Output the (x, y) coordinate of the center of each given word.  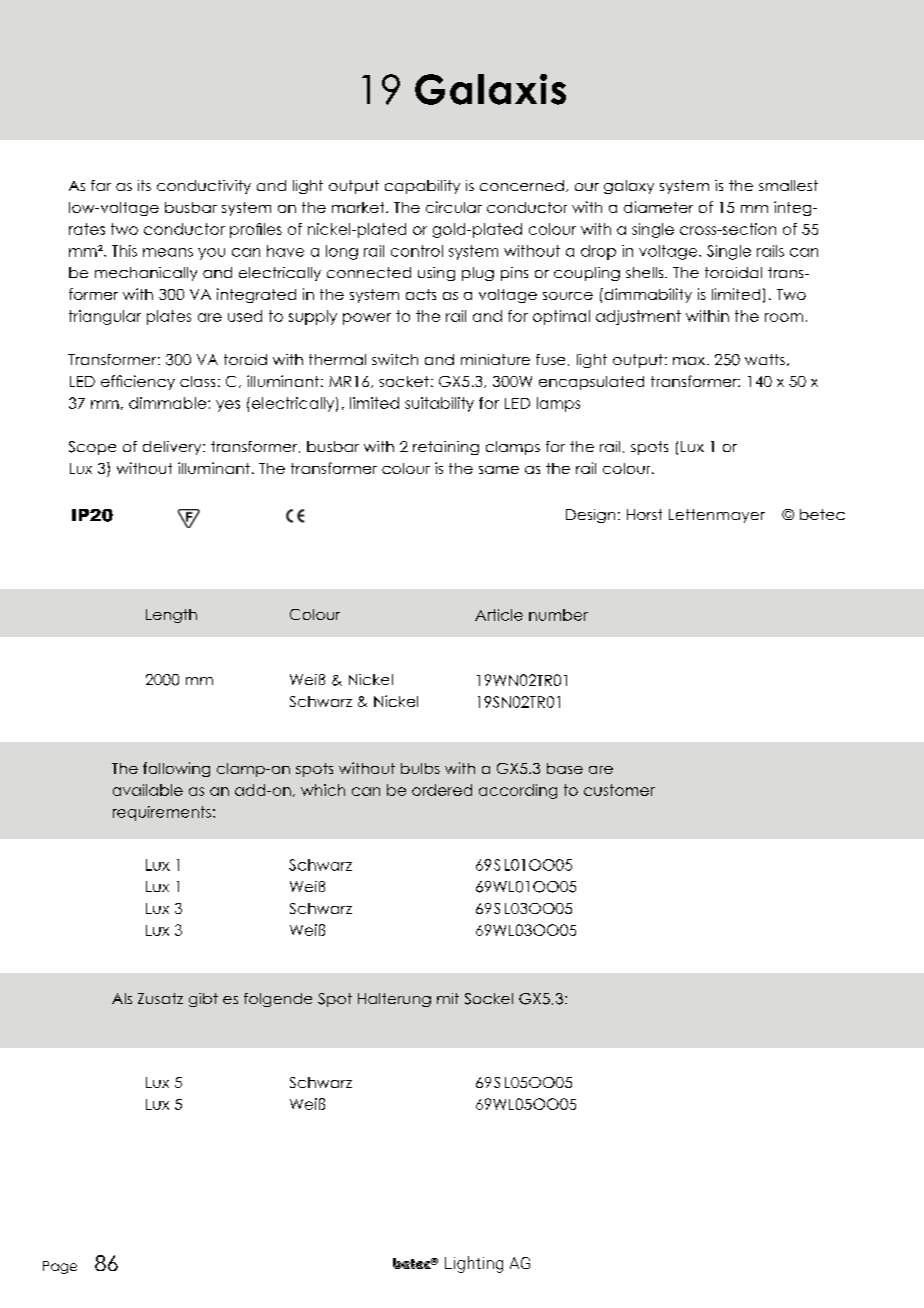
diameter (658, 207)
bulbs (420, 768)
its (144, 185)
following (176, 769)
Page (60, 1267)
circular (454, 207)
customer (619, 790)
